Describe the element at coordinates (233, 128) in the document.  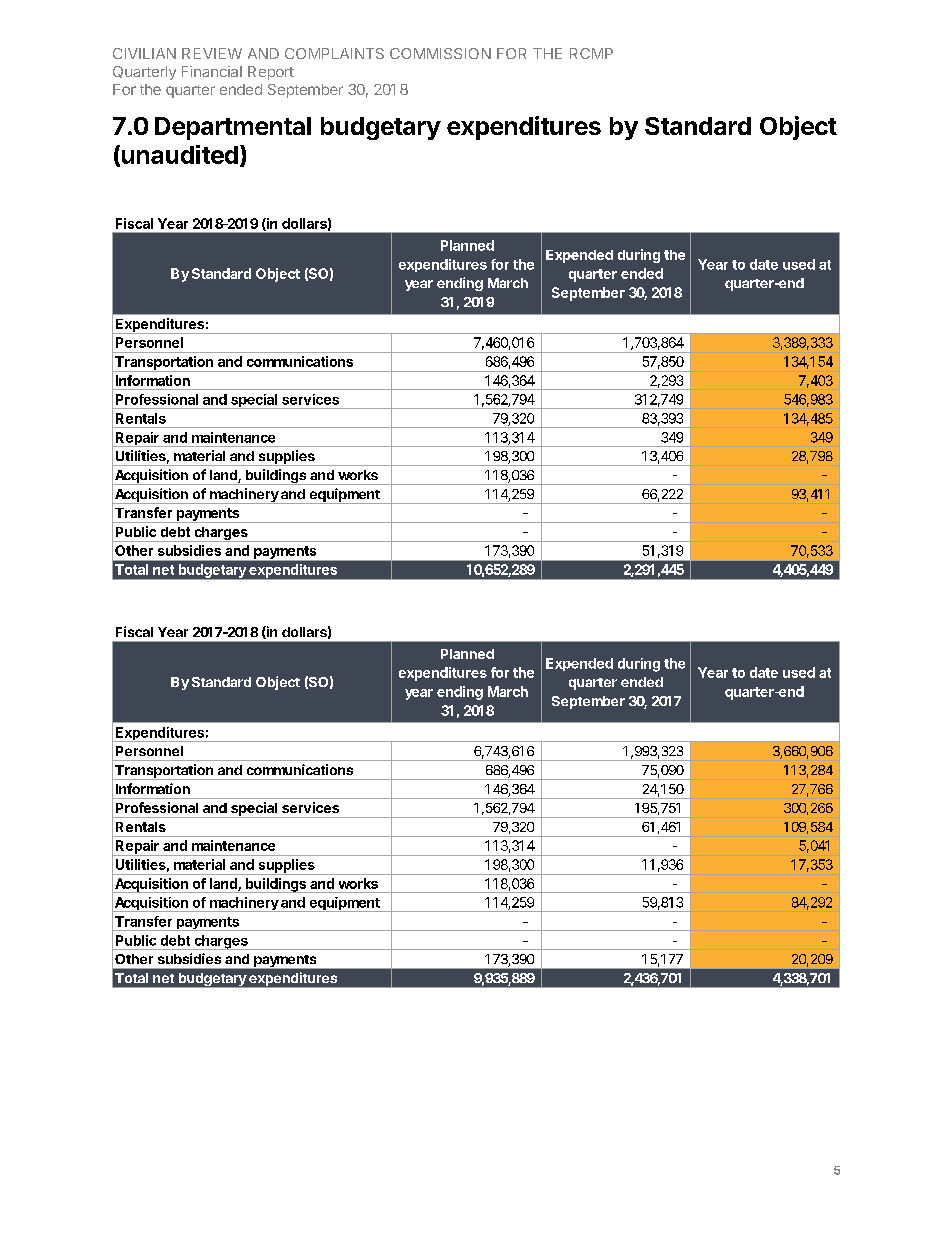
I see `Departmental` at that location.
